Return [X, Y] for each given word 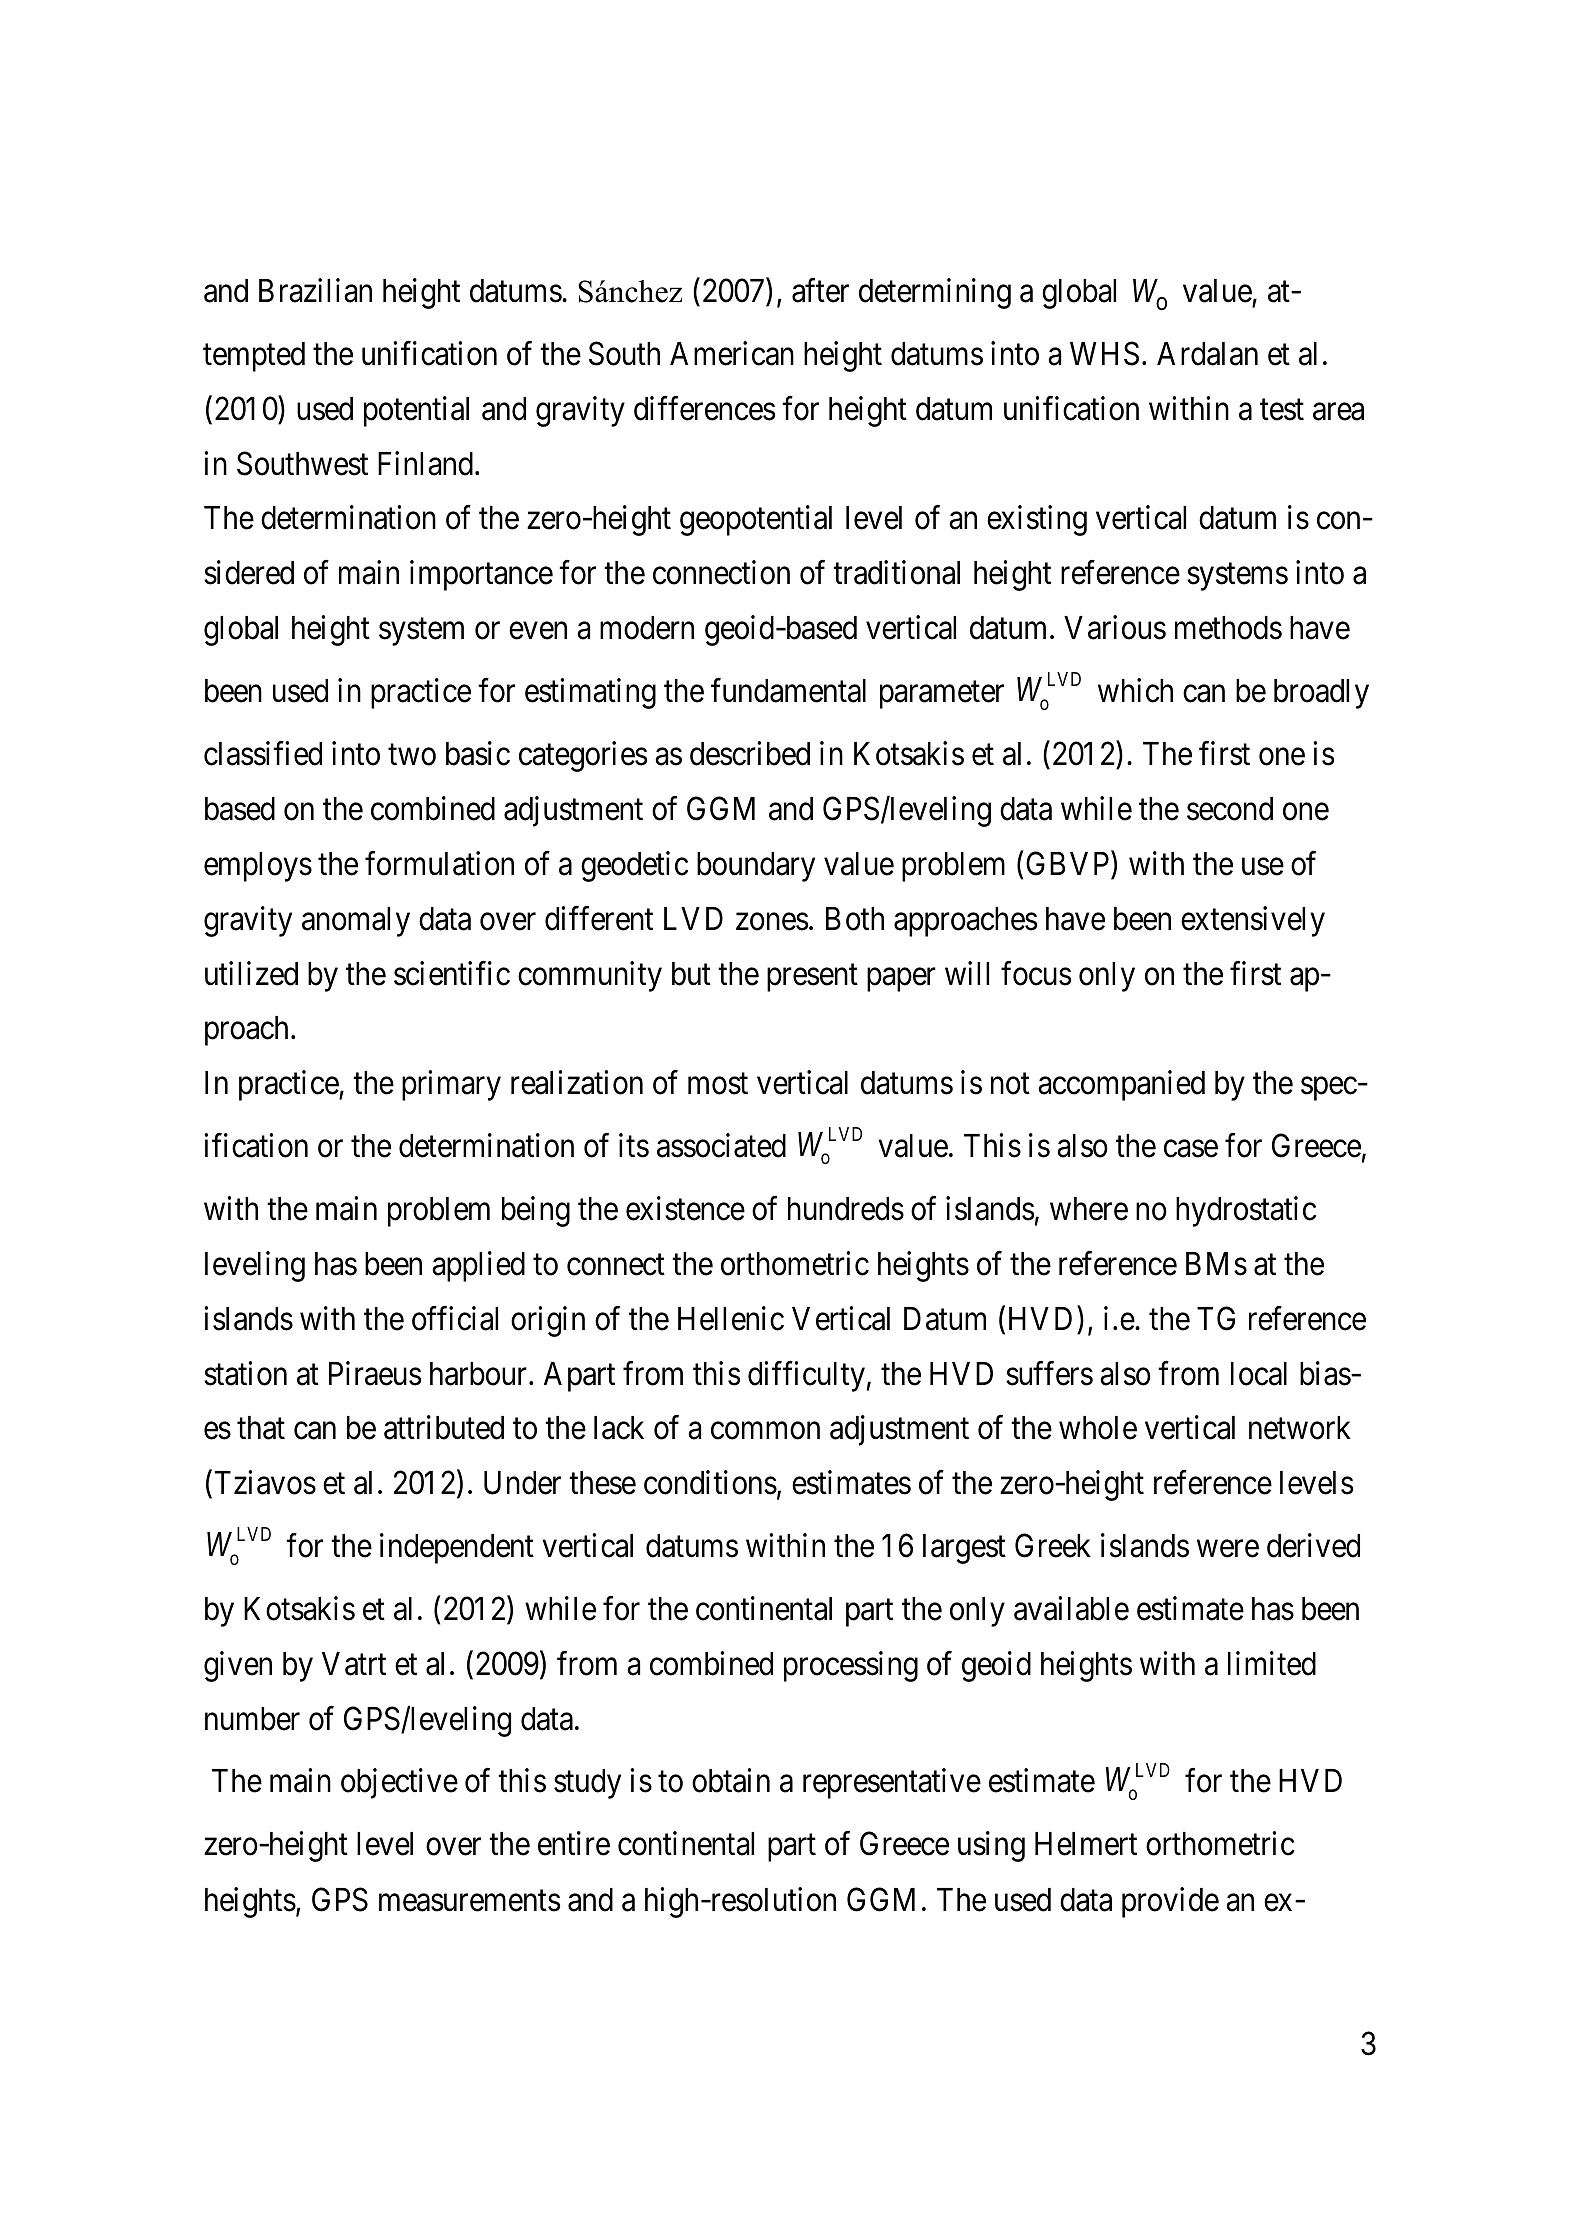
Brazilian [315, 290]
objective [399, 1784]
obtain [731, 1781]
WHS [1104, 354]
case [1191, 1149]
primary [451, 1086]
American [732, 353]
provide [1170, 1902]
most [718, 1084]
